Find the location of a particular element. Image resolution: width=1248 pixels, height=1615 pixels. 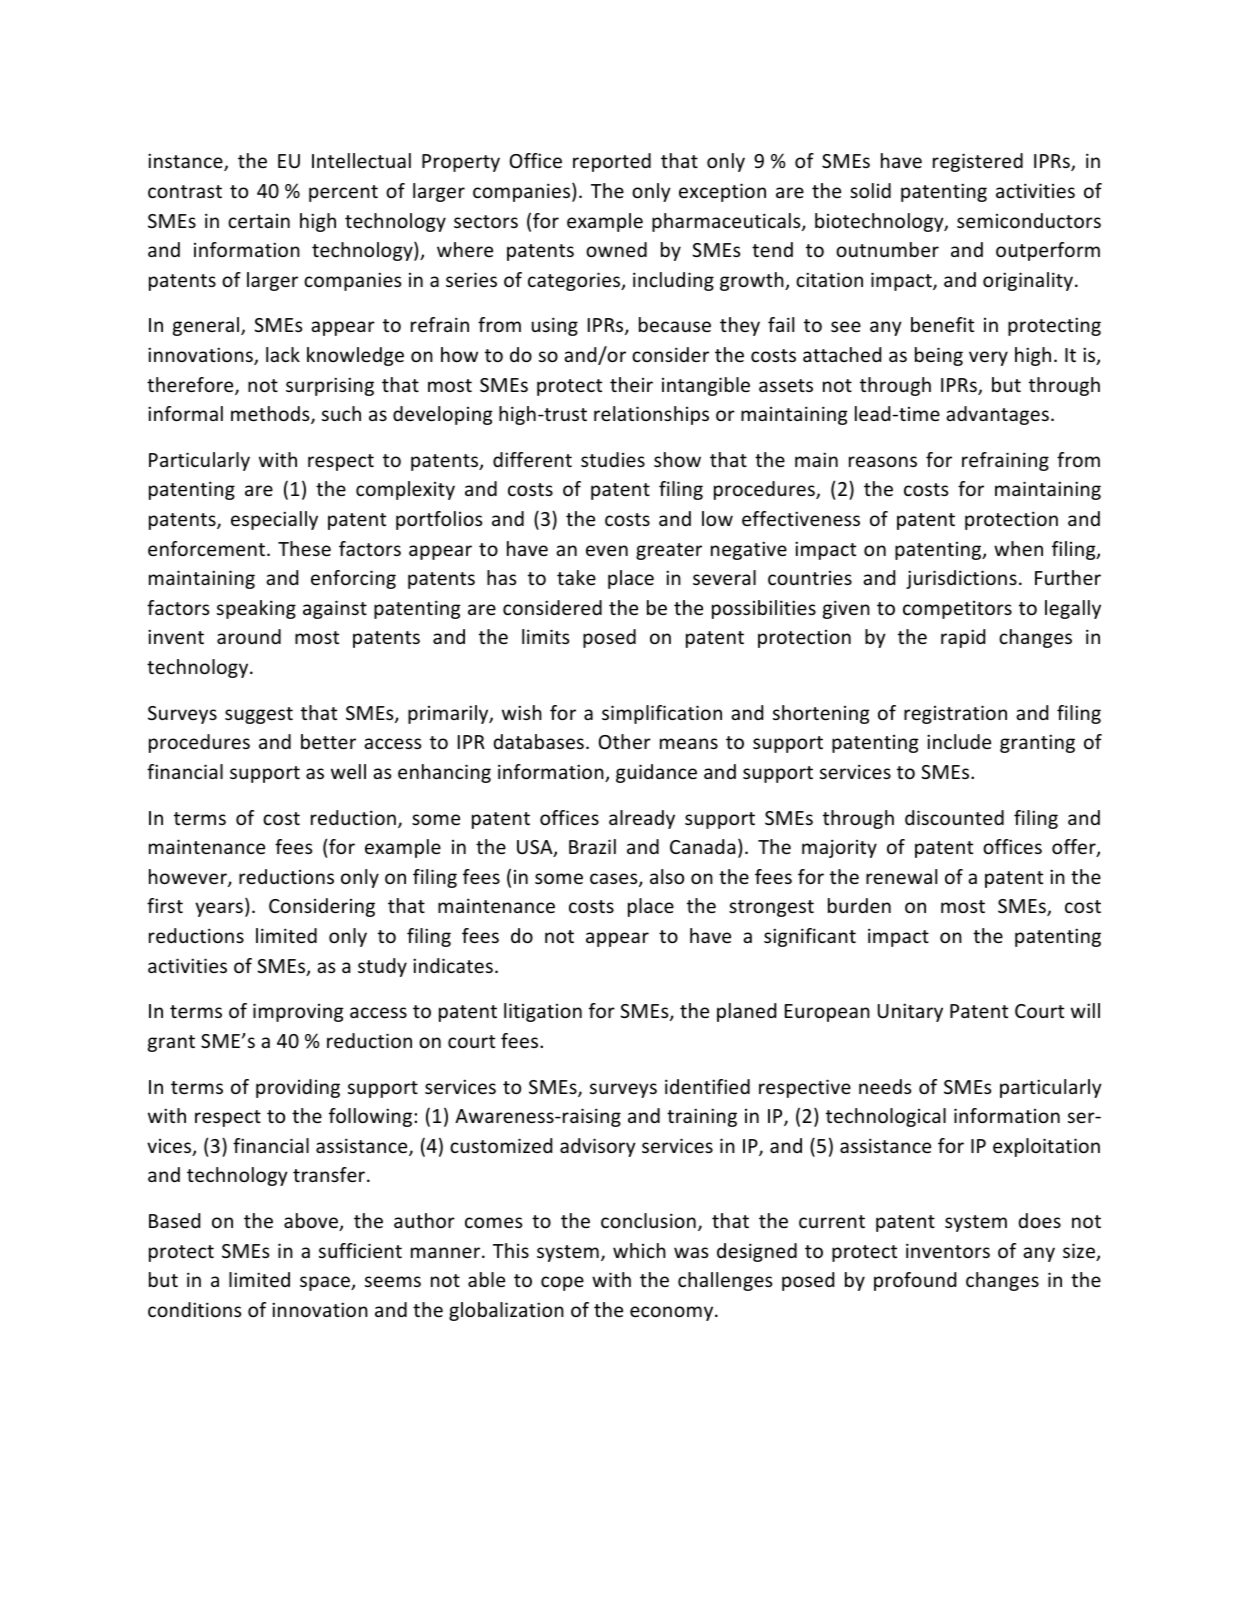

needs is located at coordinates (885, 1086).
